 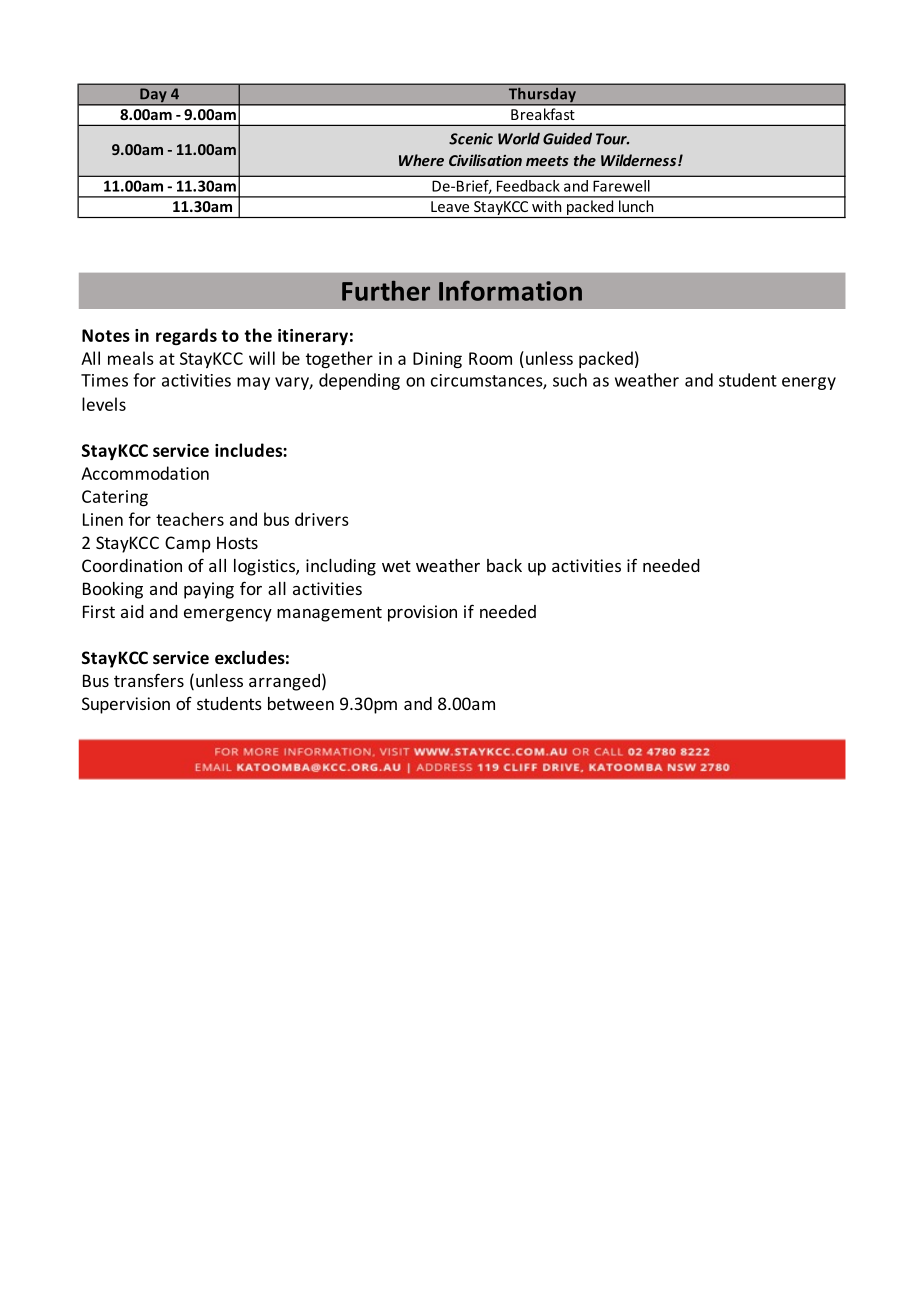 What do you see at coordinates (570, 380) in the document?
I see `such` at bounding box center [570, 380].
